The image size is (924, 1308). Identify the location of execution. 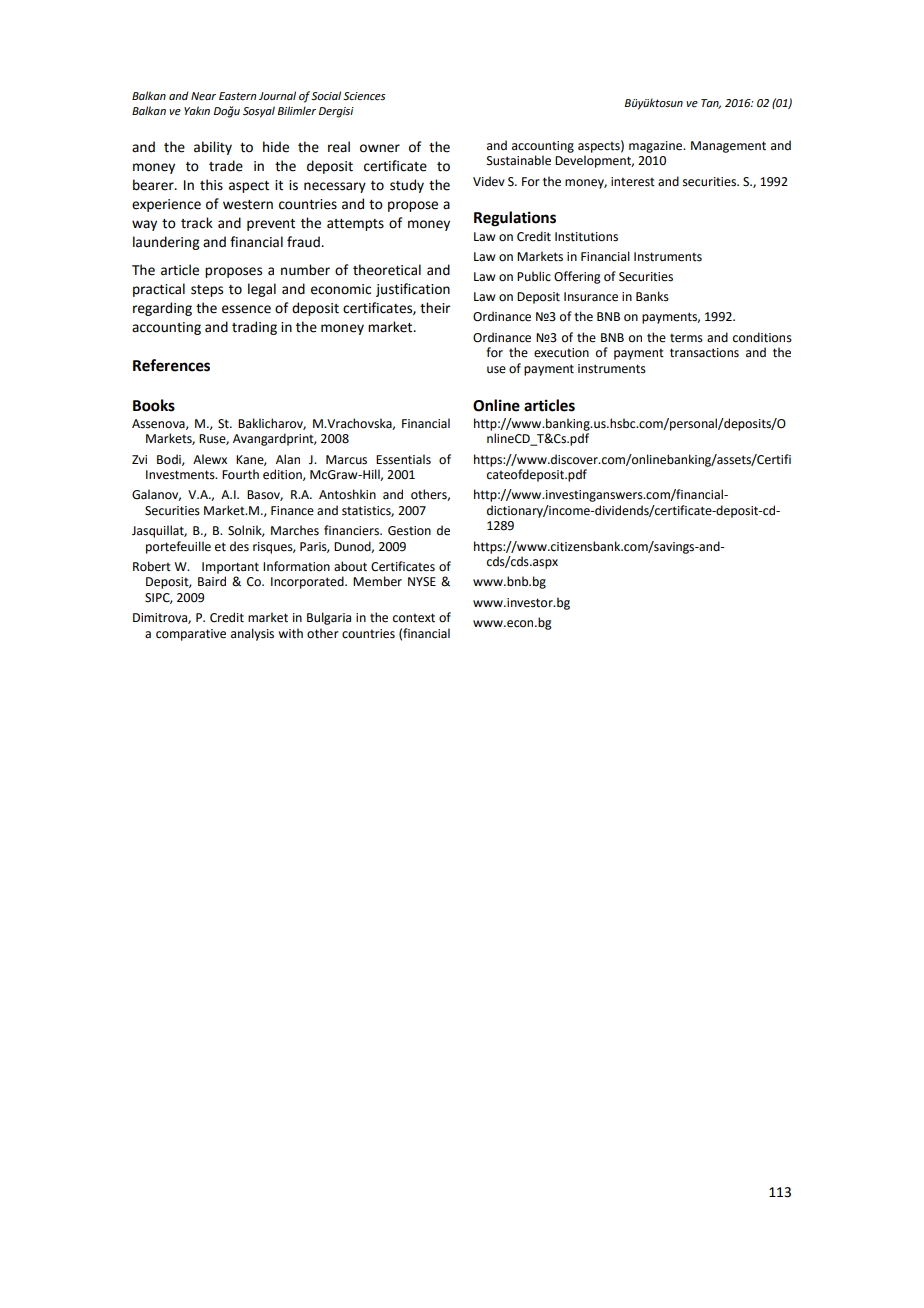
(561, 353).
